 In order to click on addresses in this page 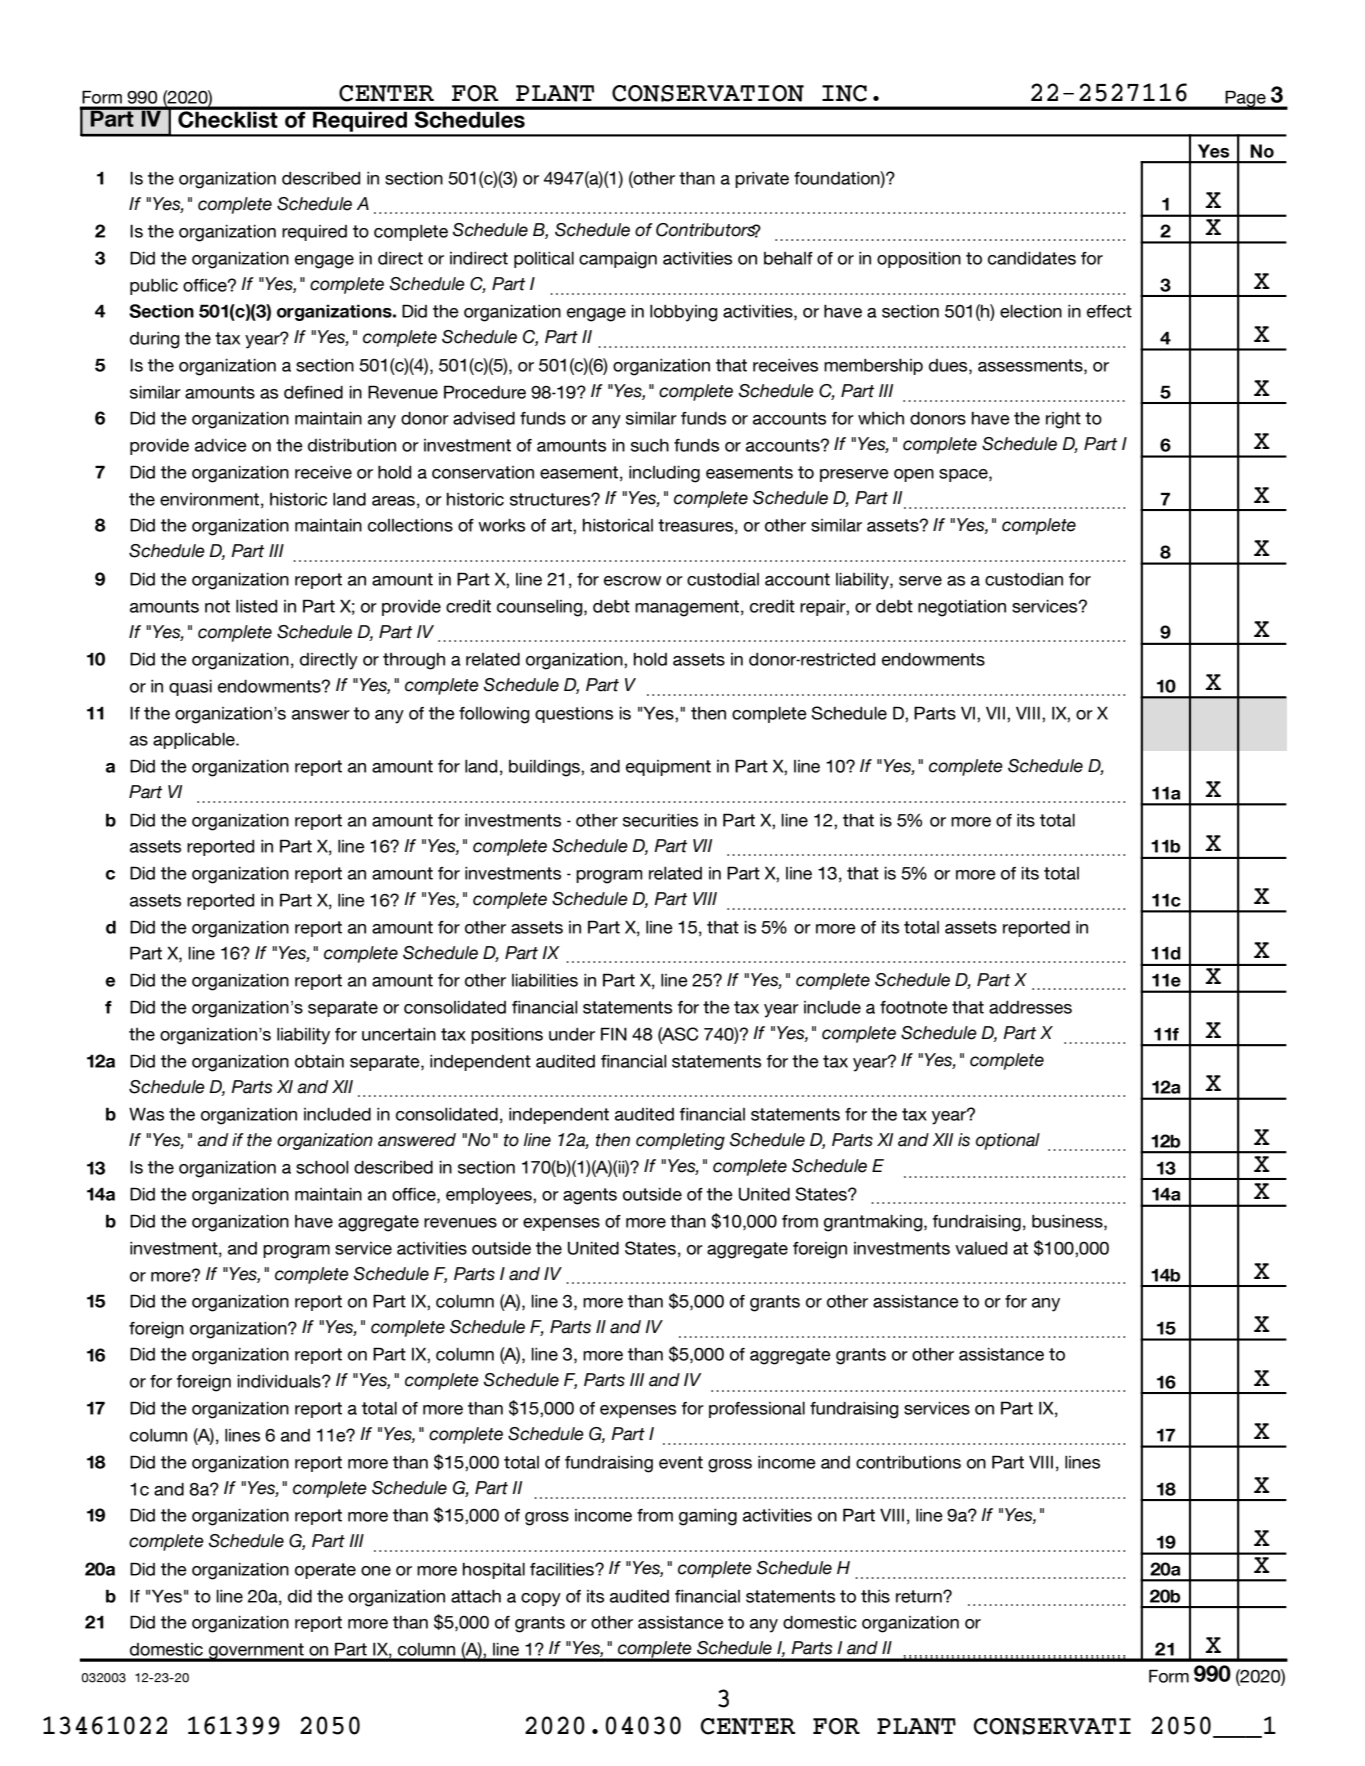, I will do `click(1030, 1007)`.
